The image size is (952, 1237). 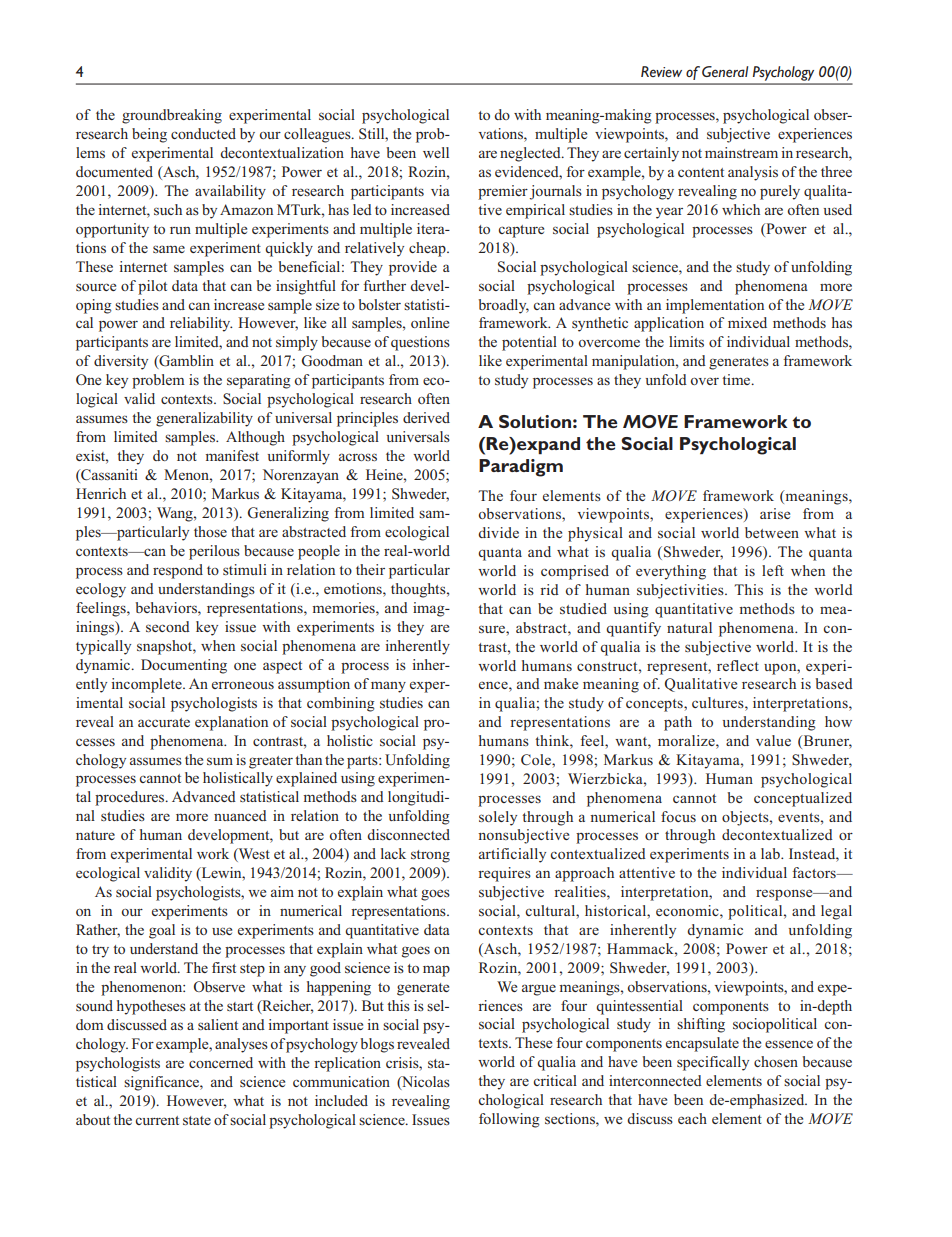 What do you see at coordinates (741, 152) in the screenshot?
I see `mainstream` at bounding box center [741, 152].
